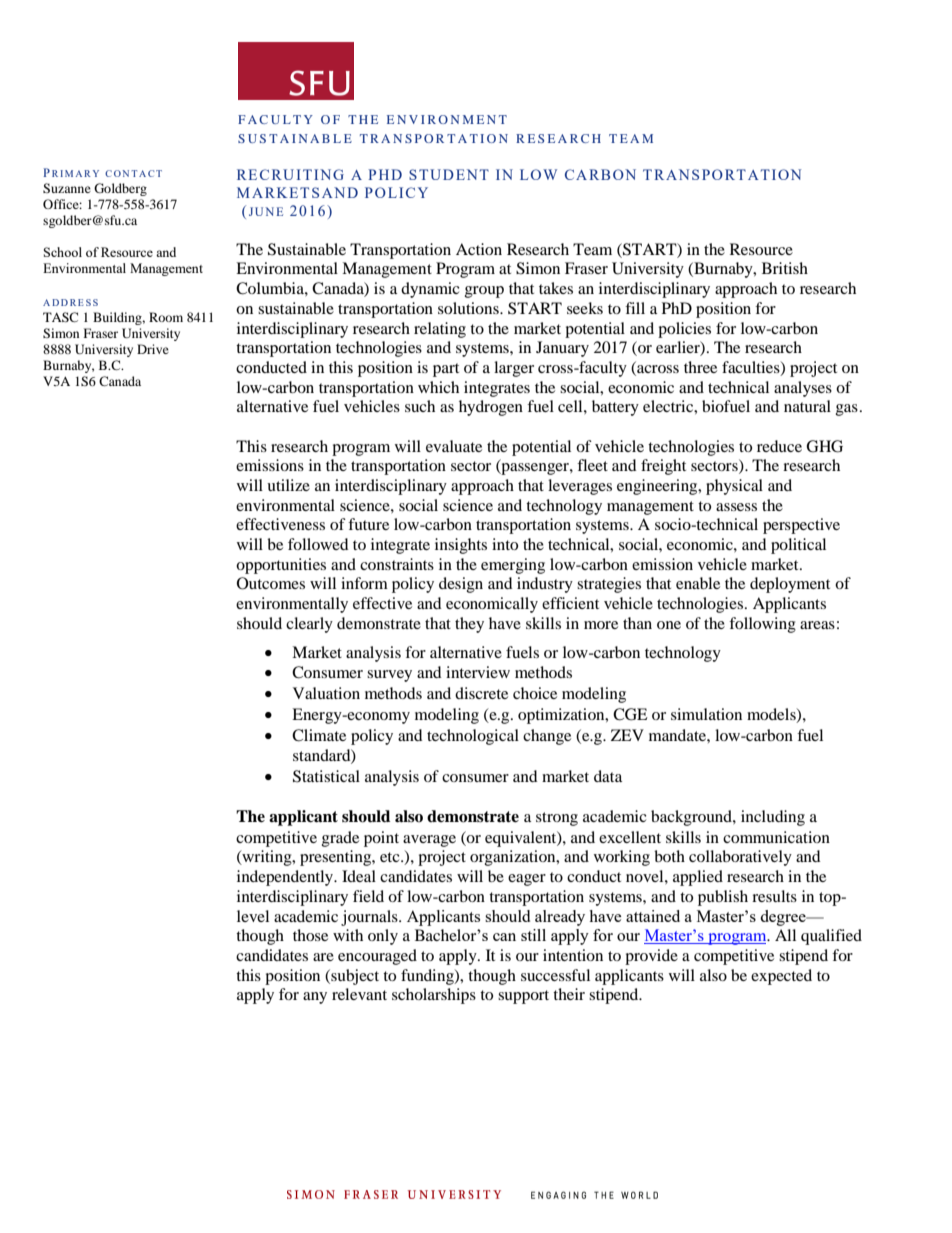 This screenshot has width=952, height=1233. Describe the element at coordinates (706, 714) in the screenshot. I see `simulation` at that location.
